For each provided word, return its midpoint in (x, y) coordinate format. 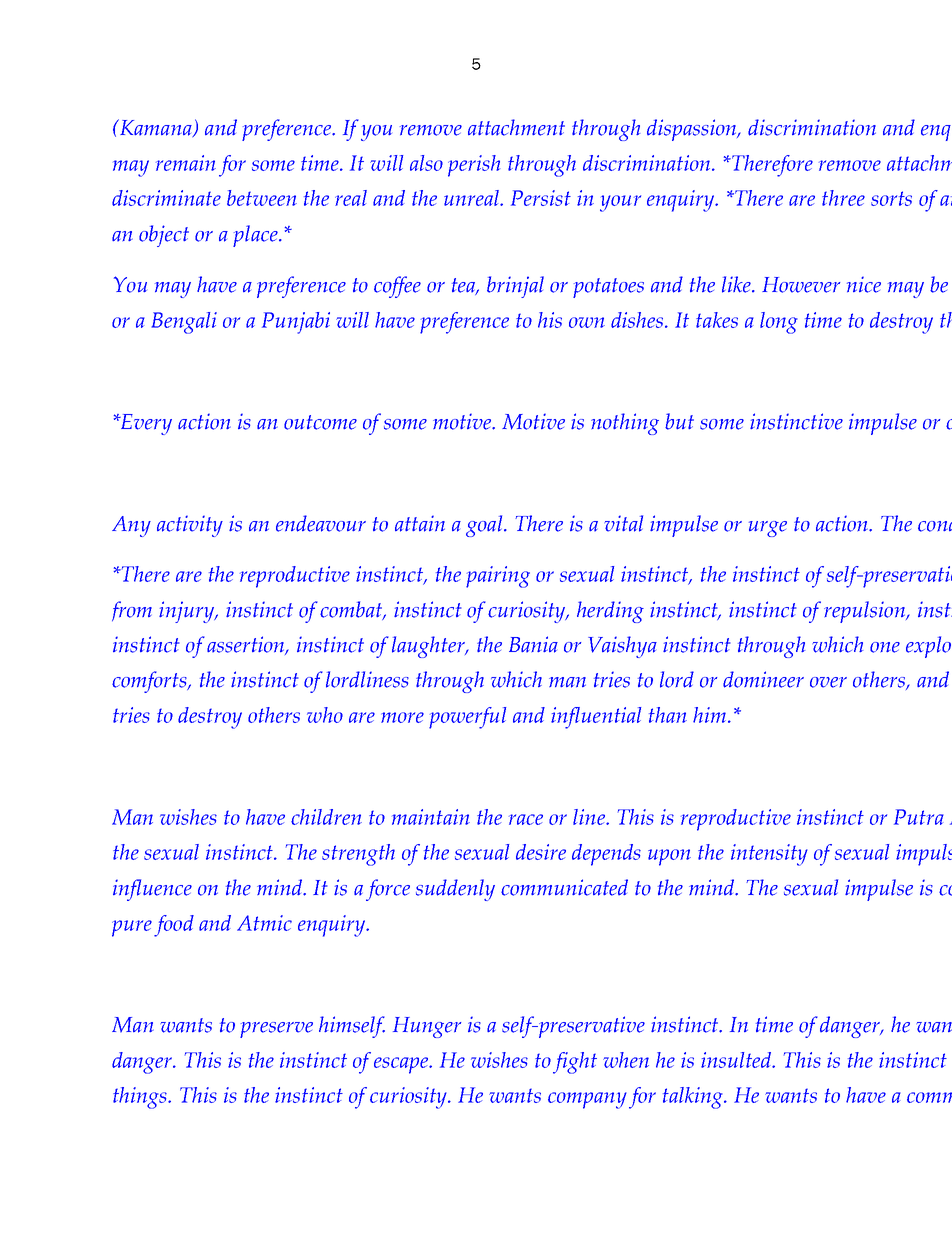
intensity (769, 855)
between (262, 198)
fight (575, 1063)
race (526, 819)
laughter (429, 647)
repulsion (865, 612)
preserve (276, 1030)
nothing (625, 424)
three (843, 198)
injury (188, 612)
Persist (541, 198)
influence (152, 890)
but (679, 421)
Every (145, 424)
